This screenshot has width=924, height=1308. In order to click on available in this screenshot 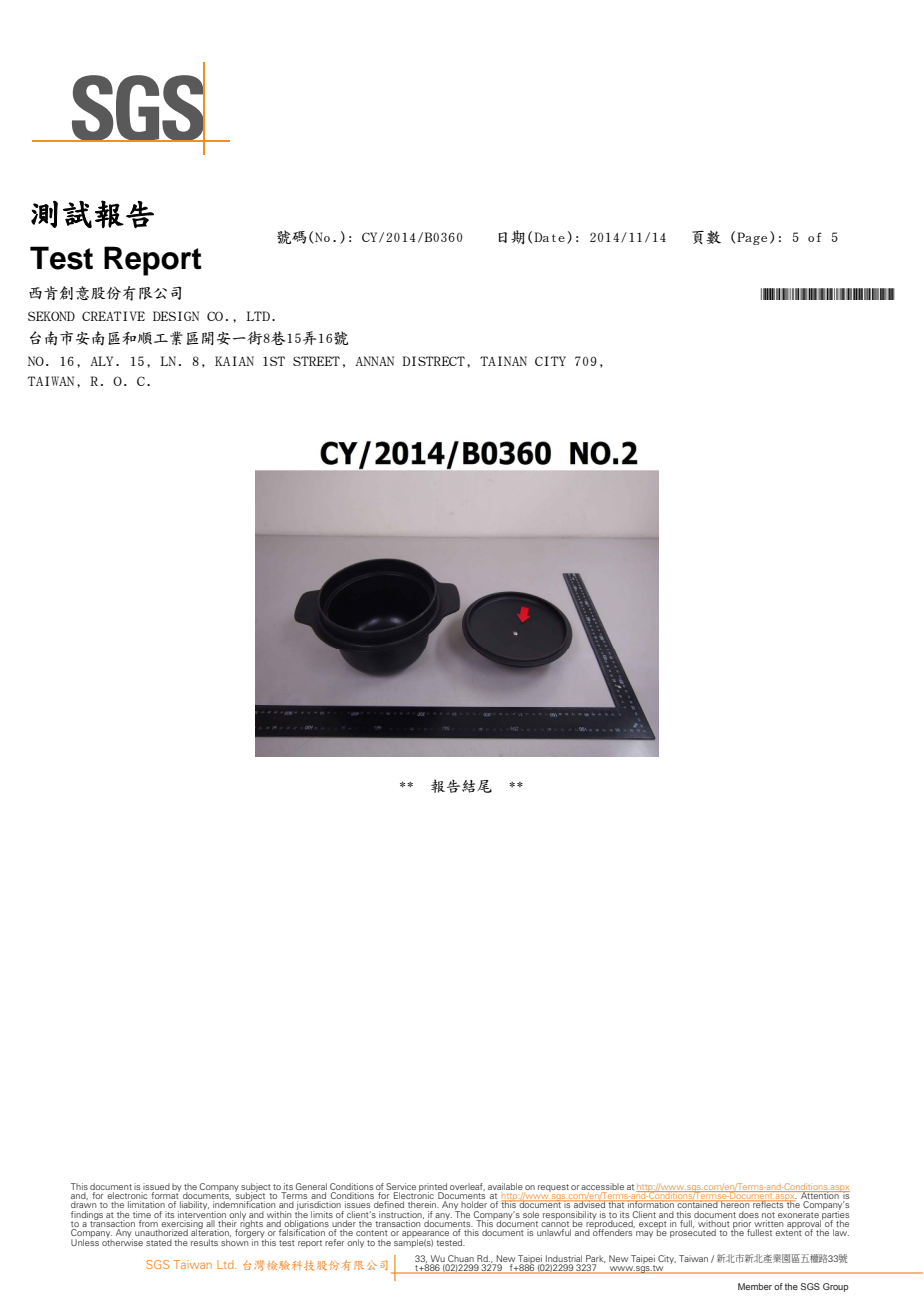, I will do `click(505, 1186)`.
